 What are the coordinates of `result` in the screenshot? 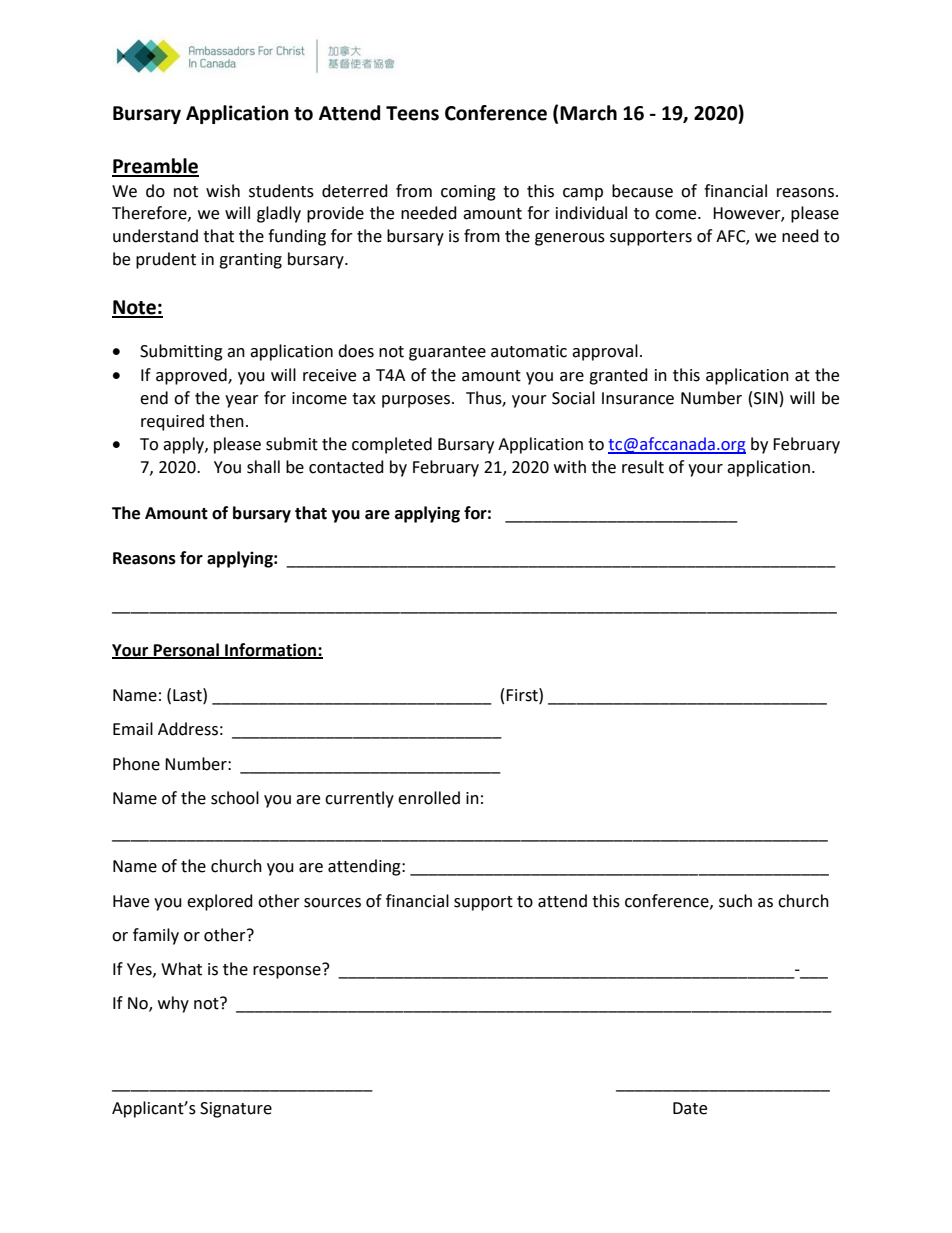 It's located at (643, 467).
